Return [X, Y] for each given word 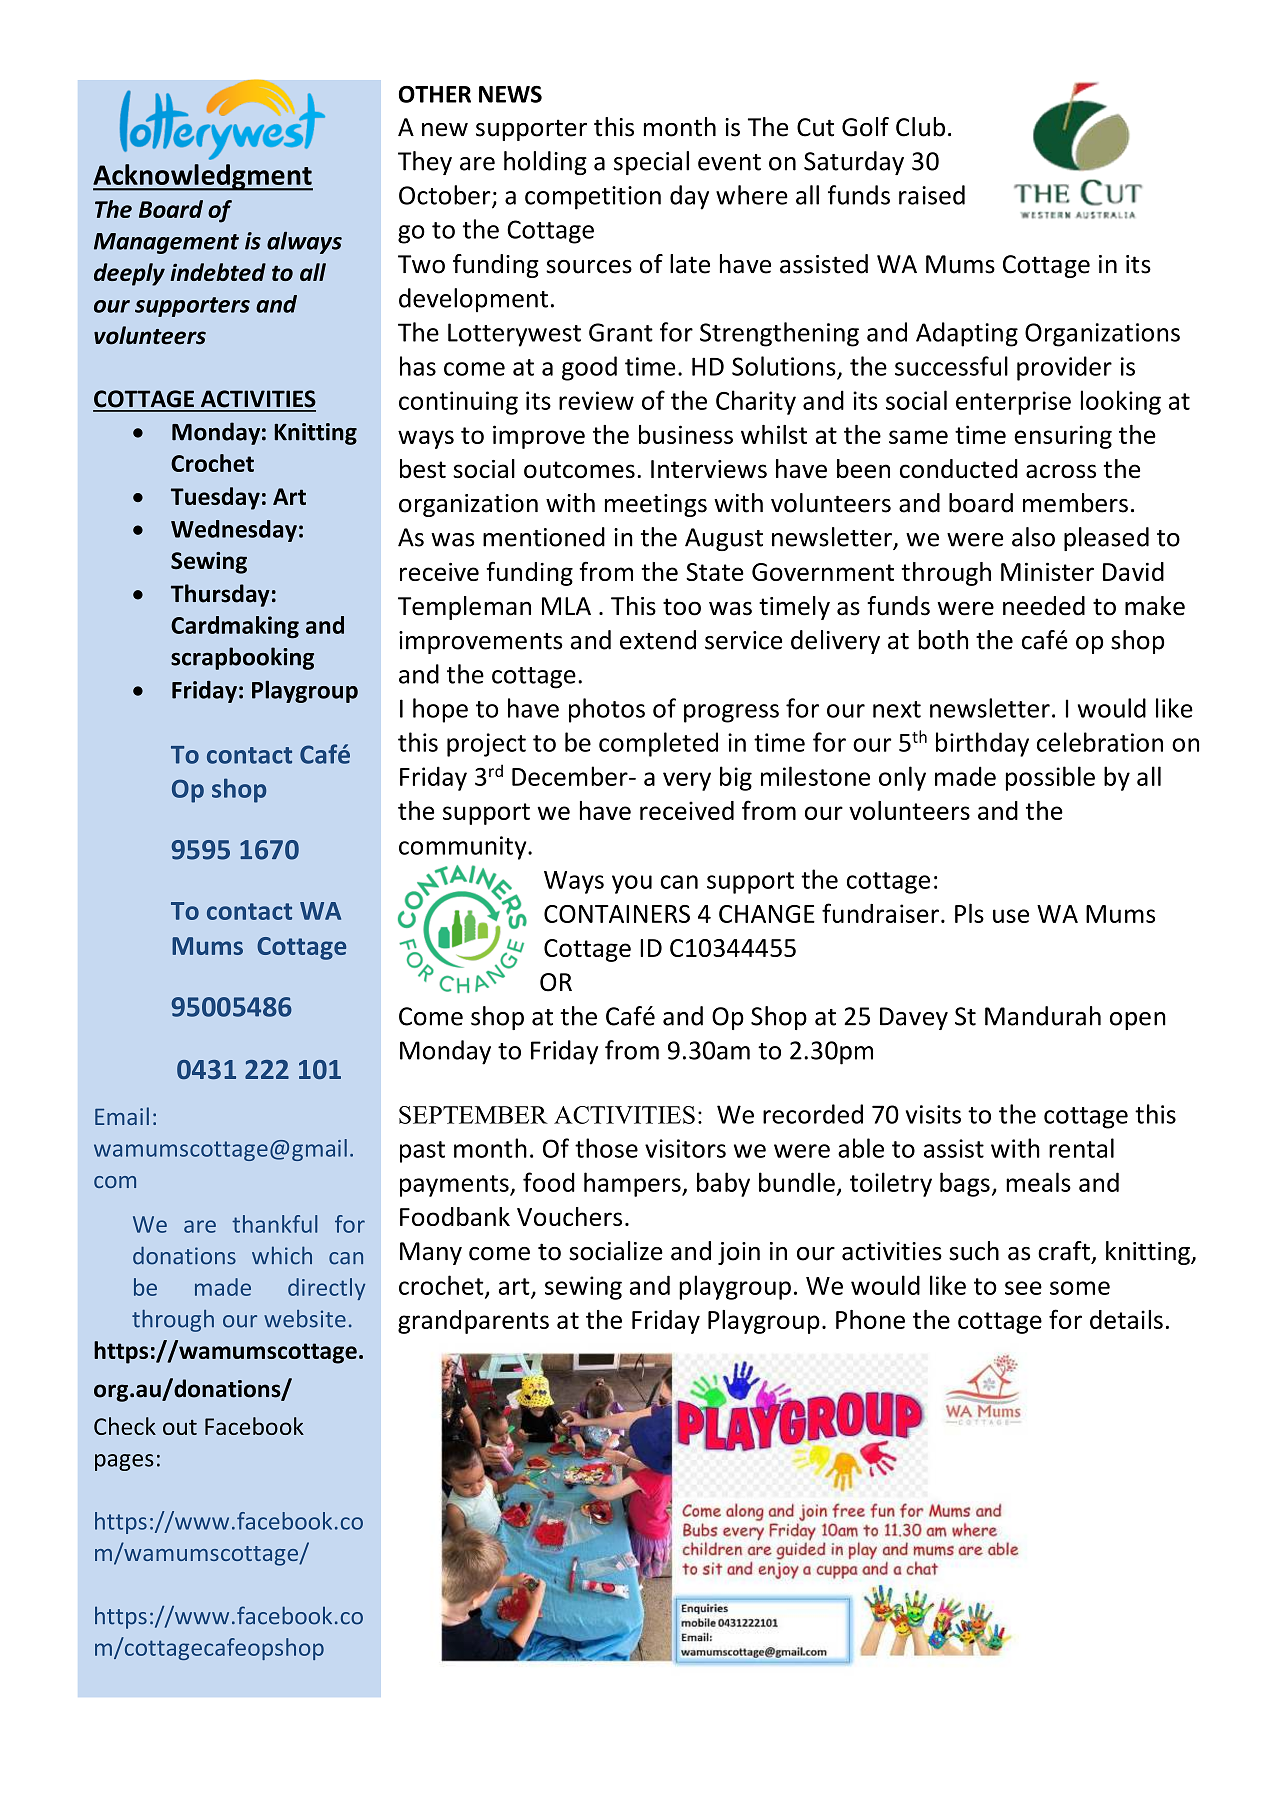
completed [658, 744]
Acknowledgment [203, 177]
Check [125, 1426]
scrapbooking [242, 658]
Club [920, 127]
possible [1050, 778]
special [651, 163]
